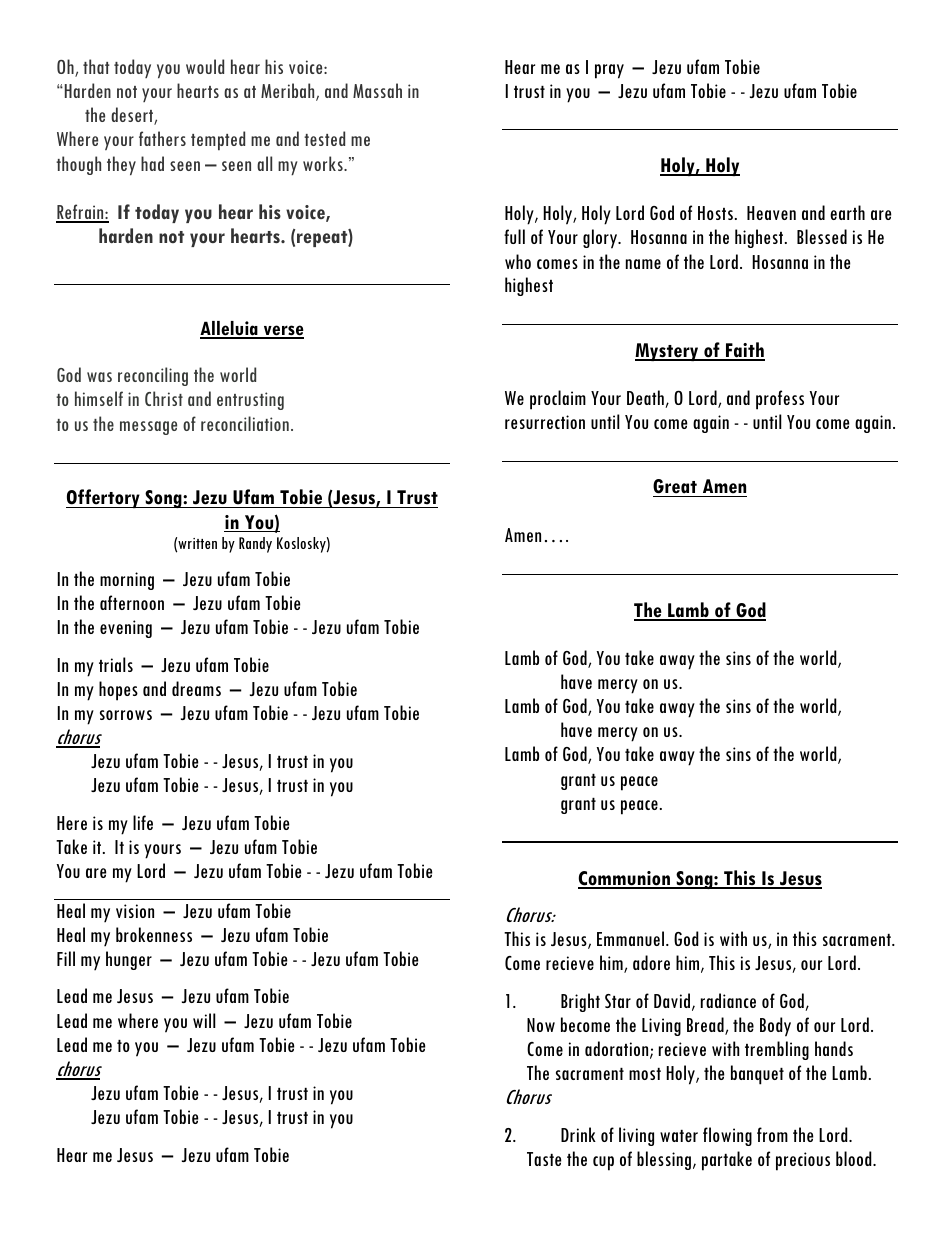 The width and height of the document is (952, 1233). Describe the element at coordinates (255, 545) in the document. I see `Randy` at that location.
